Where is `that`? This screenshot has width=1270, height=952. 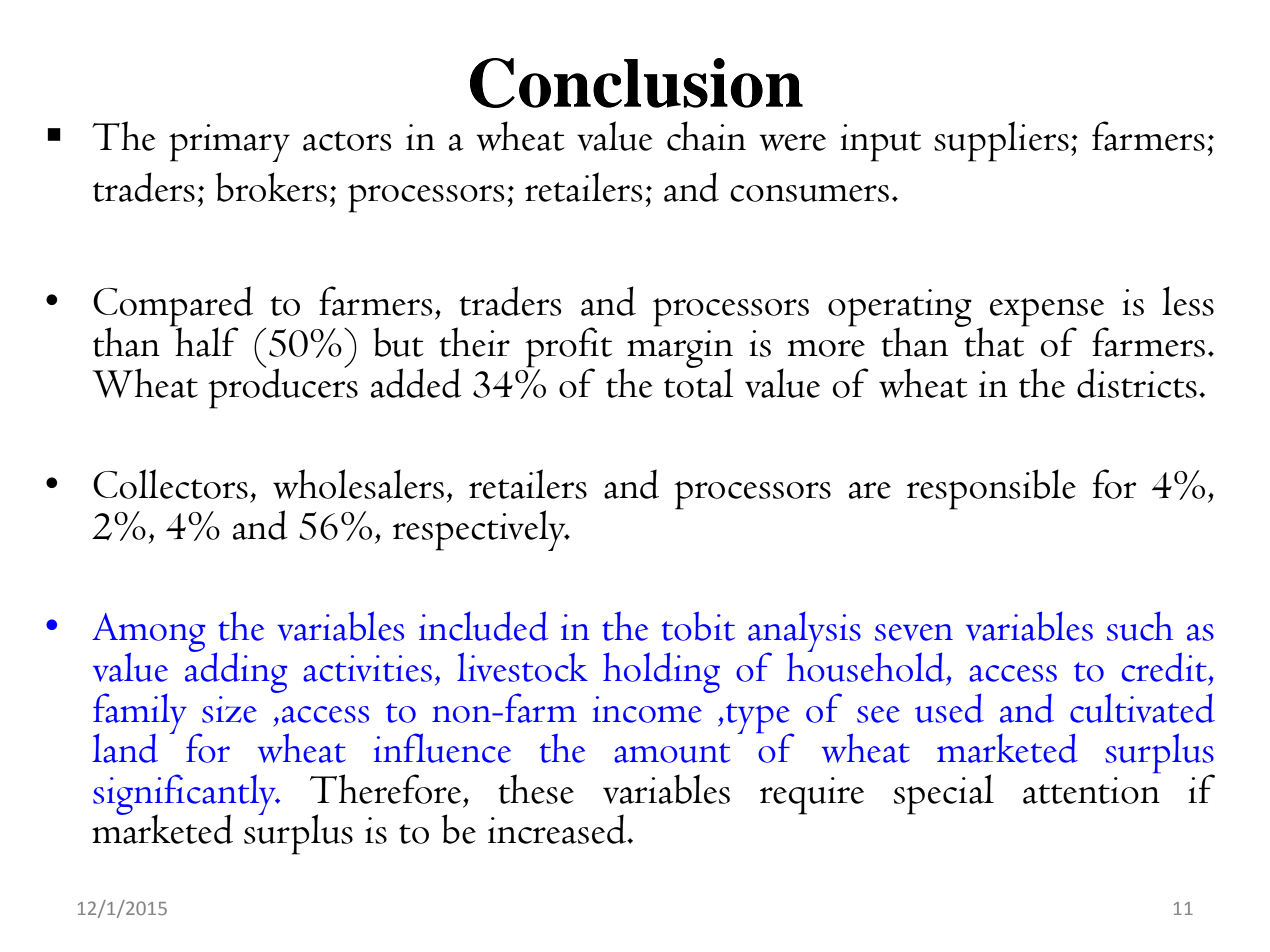 that is located at coordinates (994, 341).
